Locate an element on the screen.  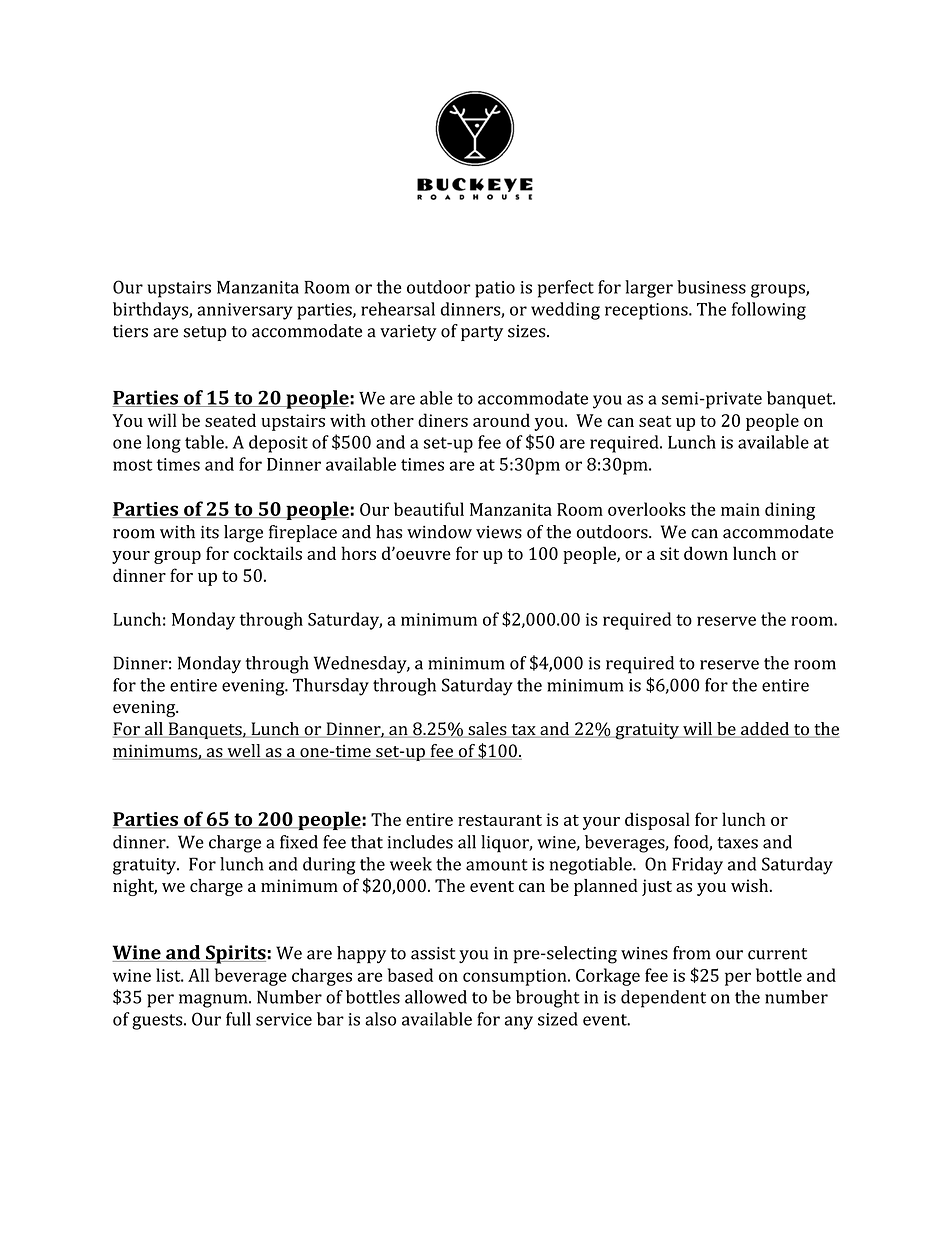
Friday is located at coordinates (697, 866).
